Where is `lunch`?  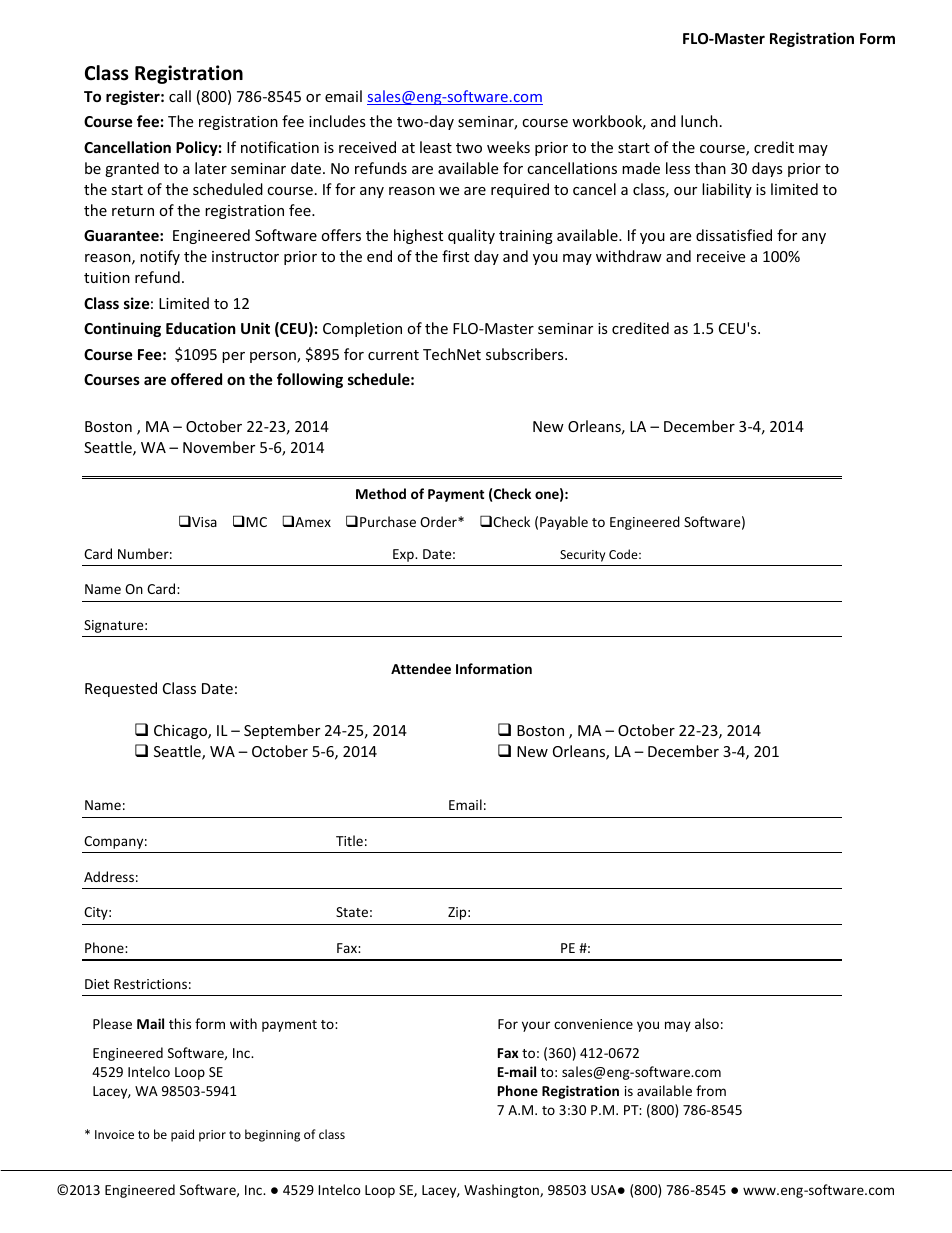
lunch is located at coordinates (699, 121).
